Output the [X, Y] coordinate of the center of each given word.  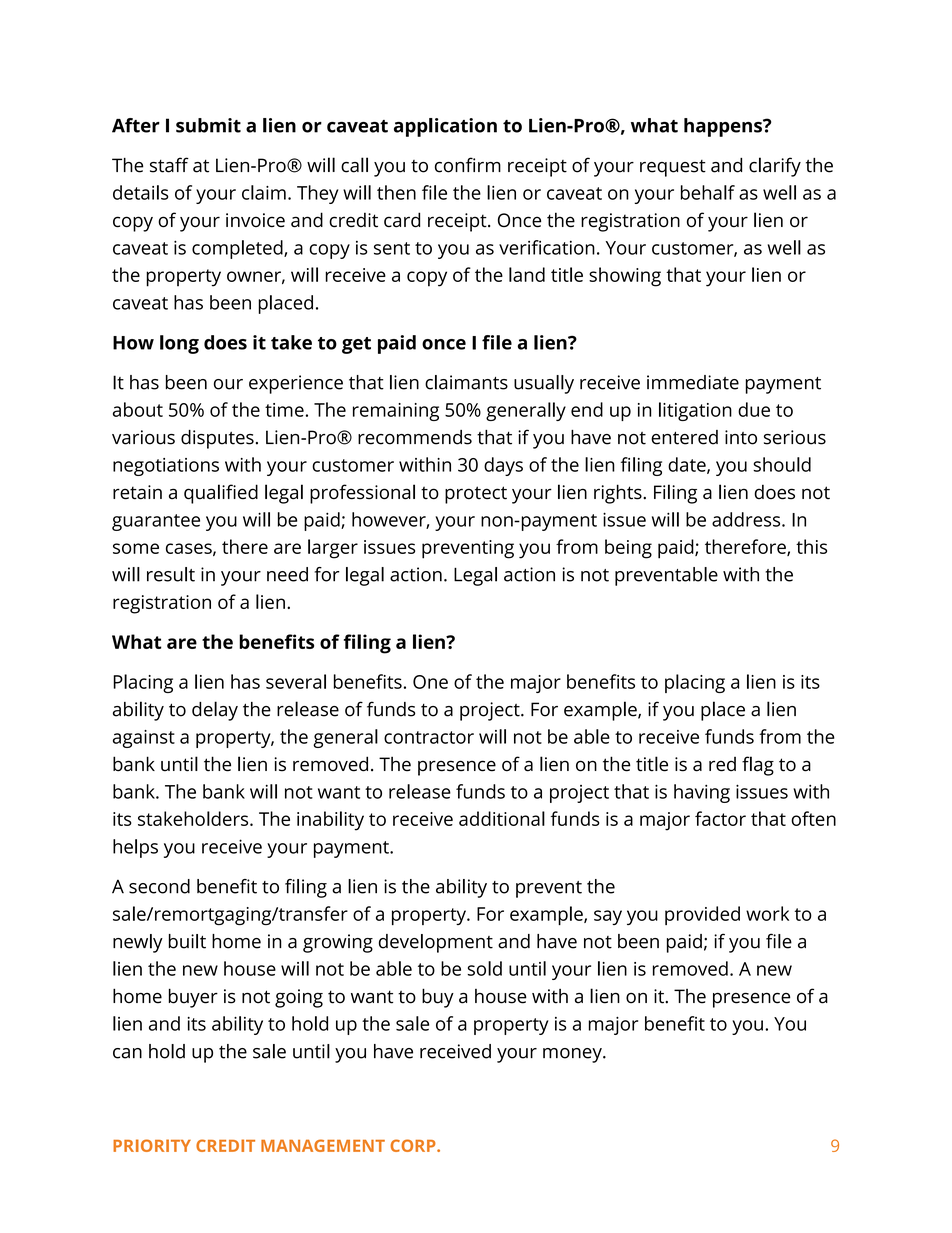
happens [724, 127]
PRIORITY [152, 1145]
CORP [414, 1145]
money [573, 1055]
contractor [429, 737]
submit [208, 125]
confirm [468, 165]
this [811, 546]
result [171, 574]
